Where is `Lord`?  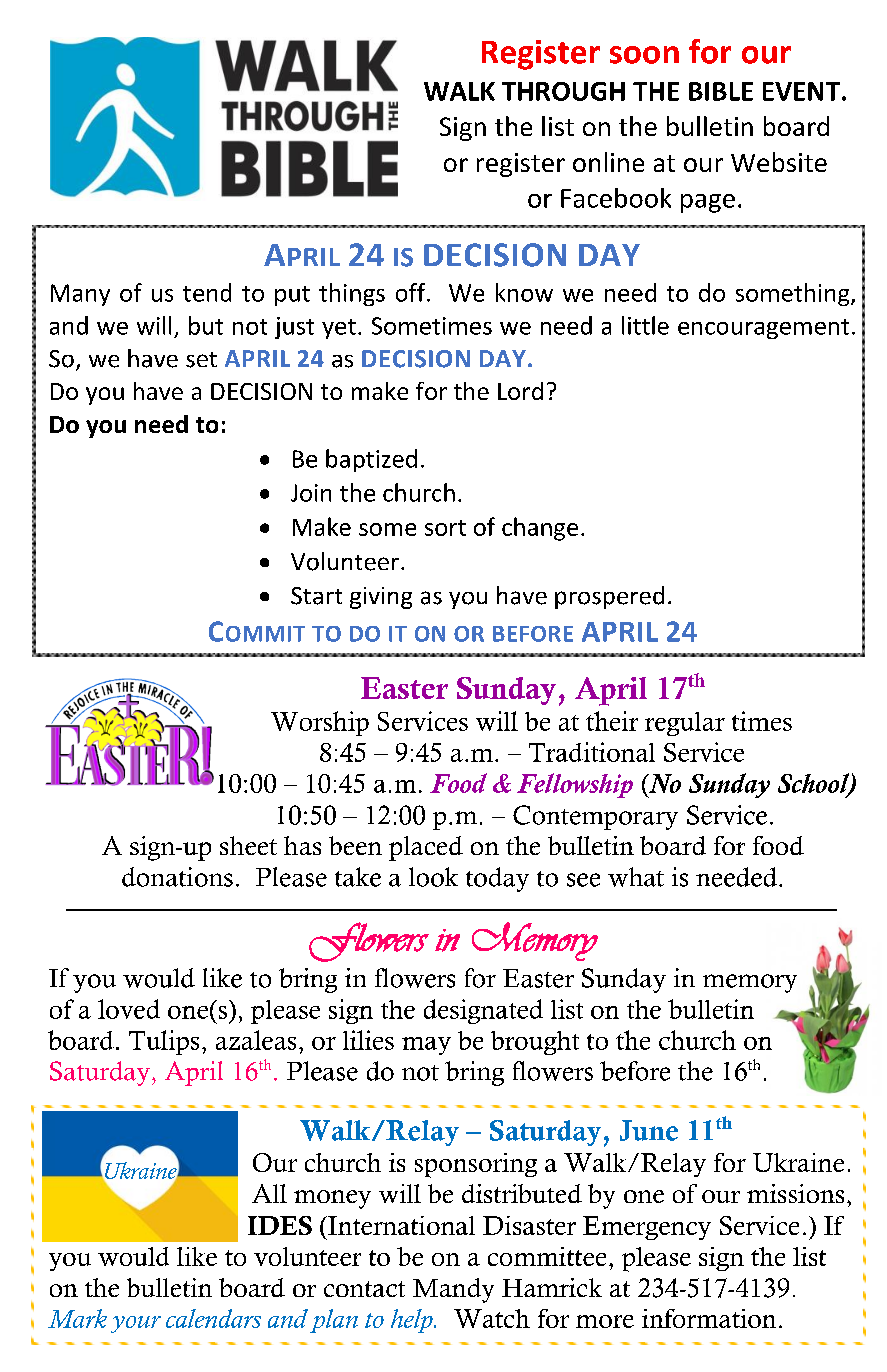
Lord is located at coordinates (520, 391).
